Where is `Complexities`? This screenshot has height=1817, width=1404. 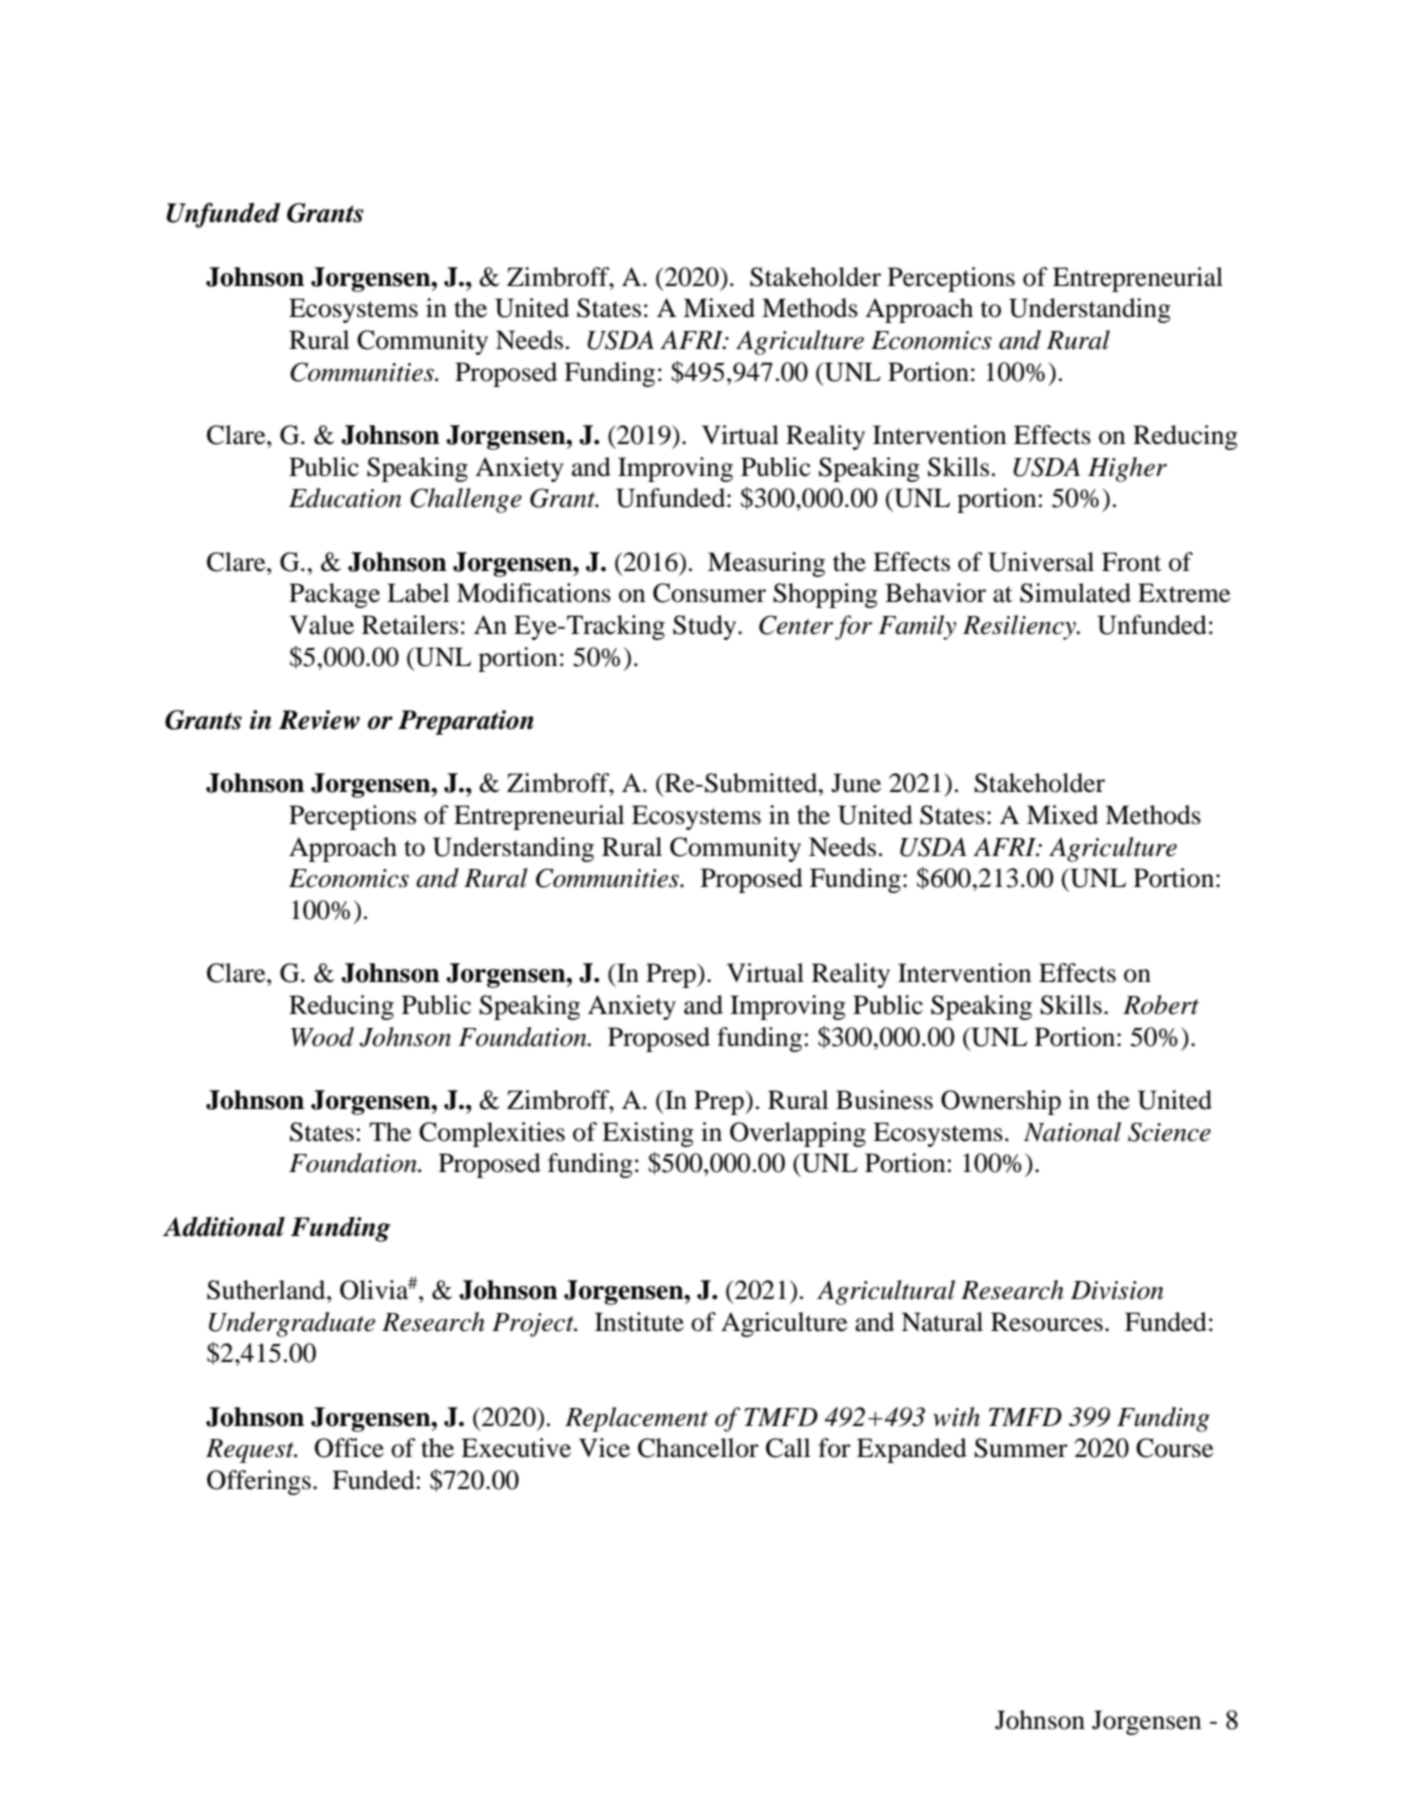 Complexities is located at coordinates (492, 1134).
